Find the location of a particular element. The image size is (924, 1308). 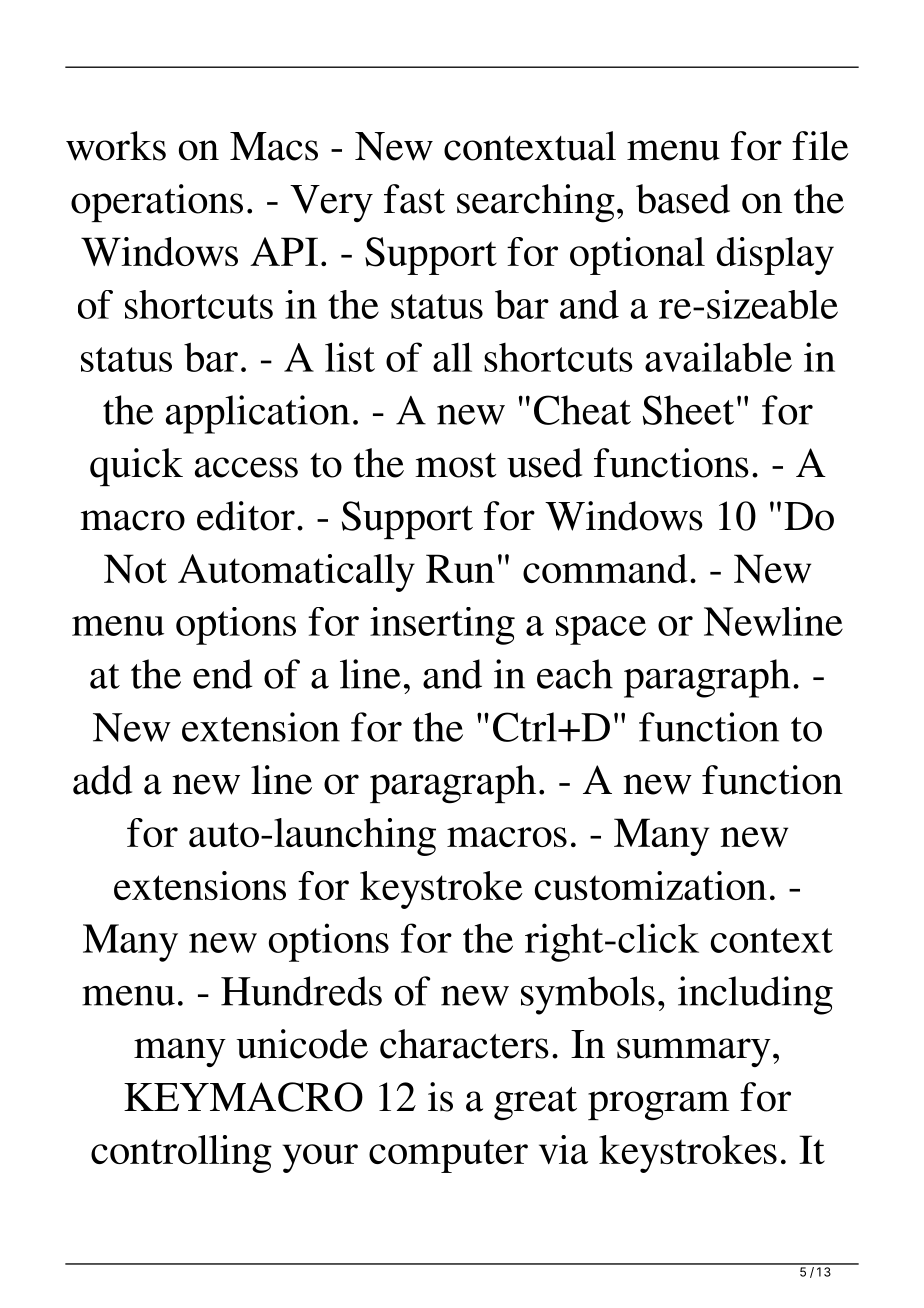

fast is located at coordinates (414, 199).
